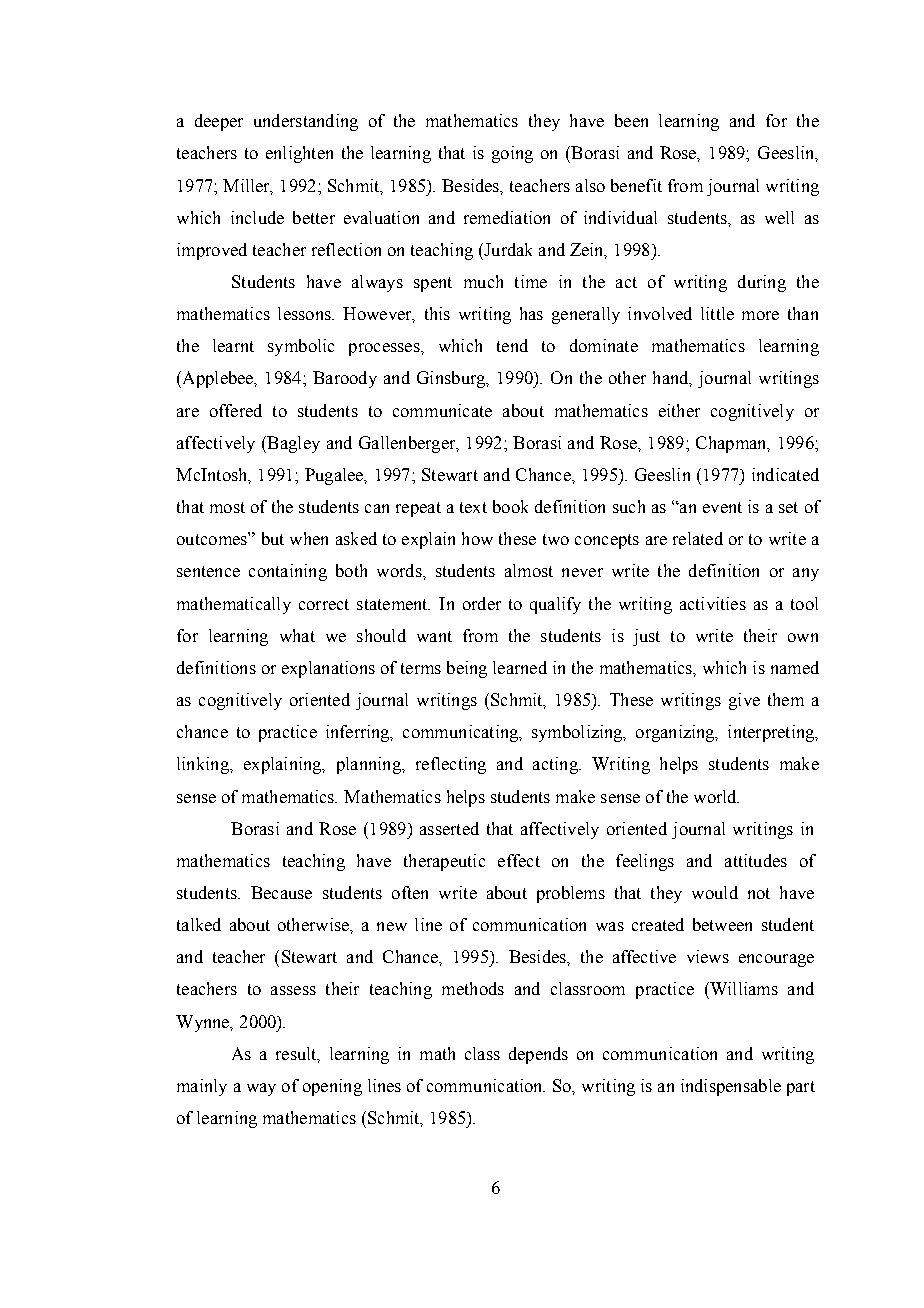 This image has width=924, height=1308. Describe the element at coordinates (288, 572) in the image. I see `containing` at that location.
